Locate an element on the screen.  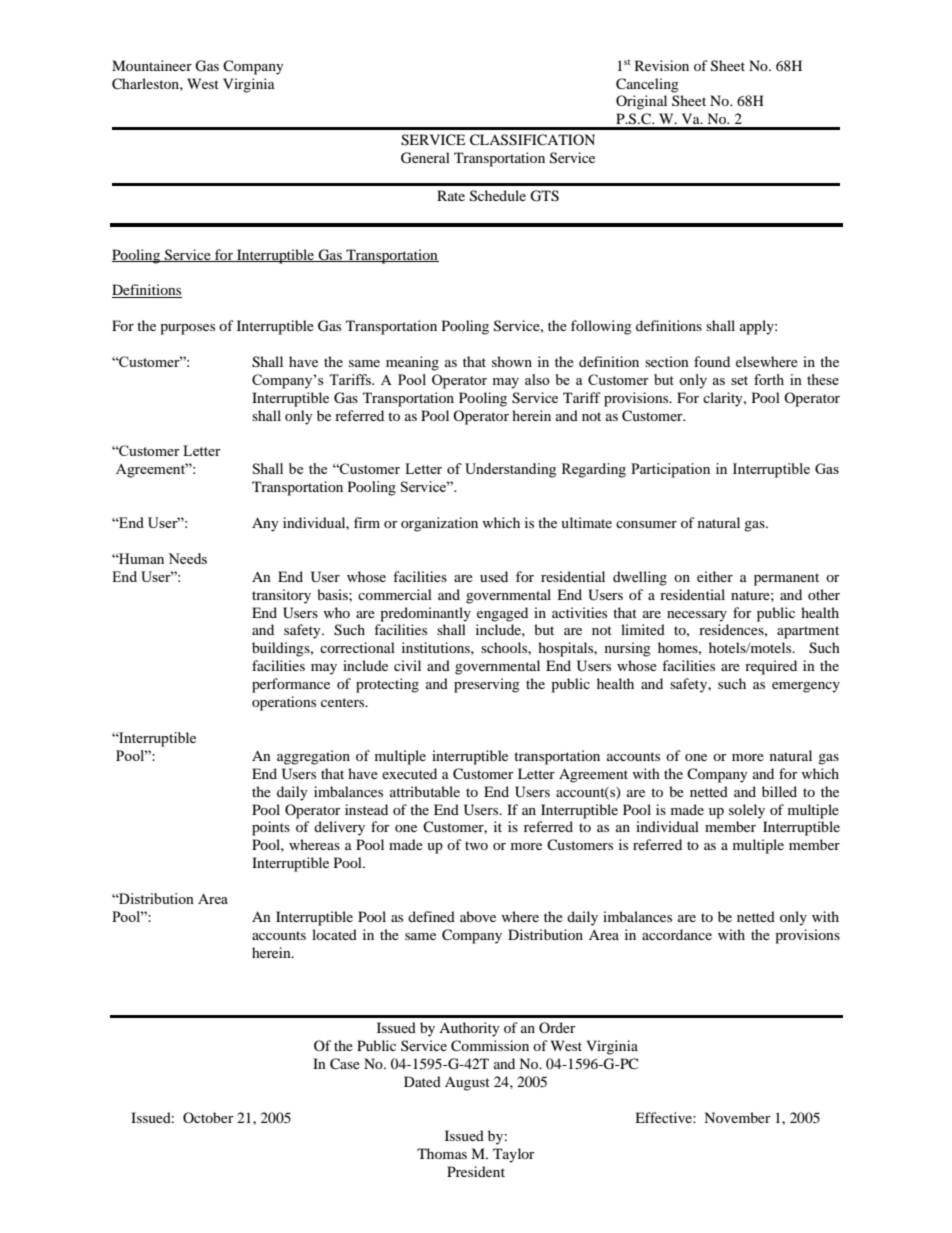
CLASSIFICATION is located at coordinates (532, 140).
